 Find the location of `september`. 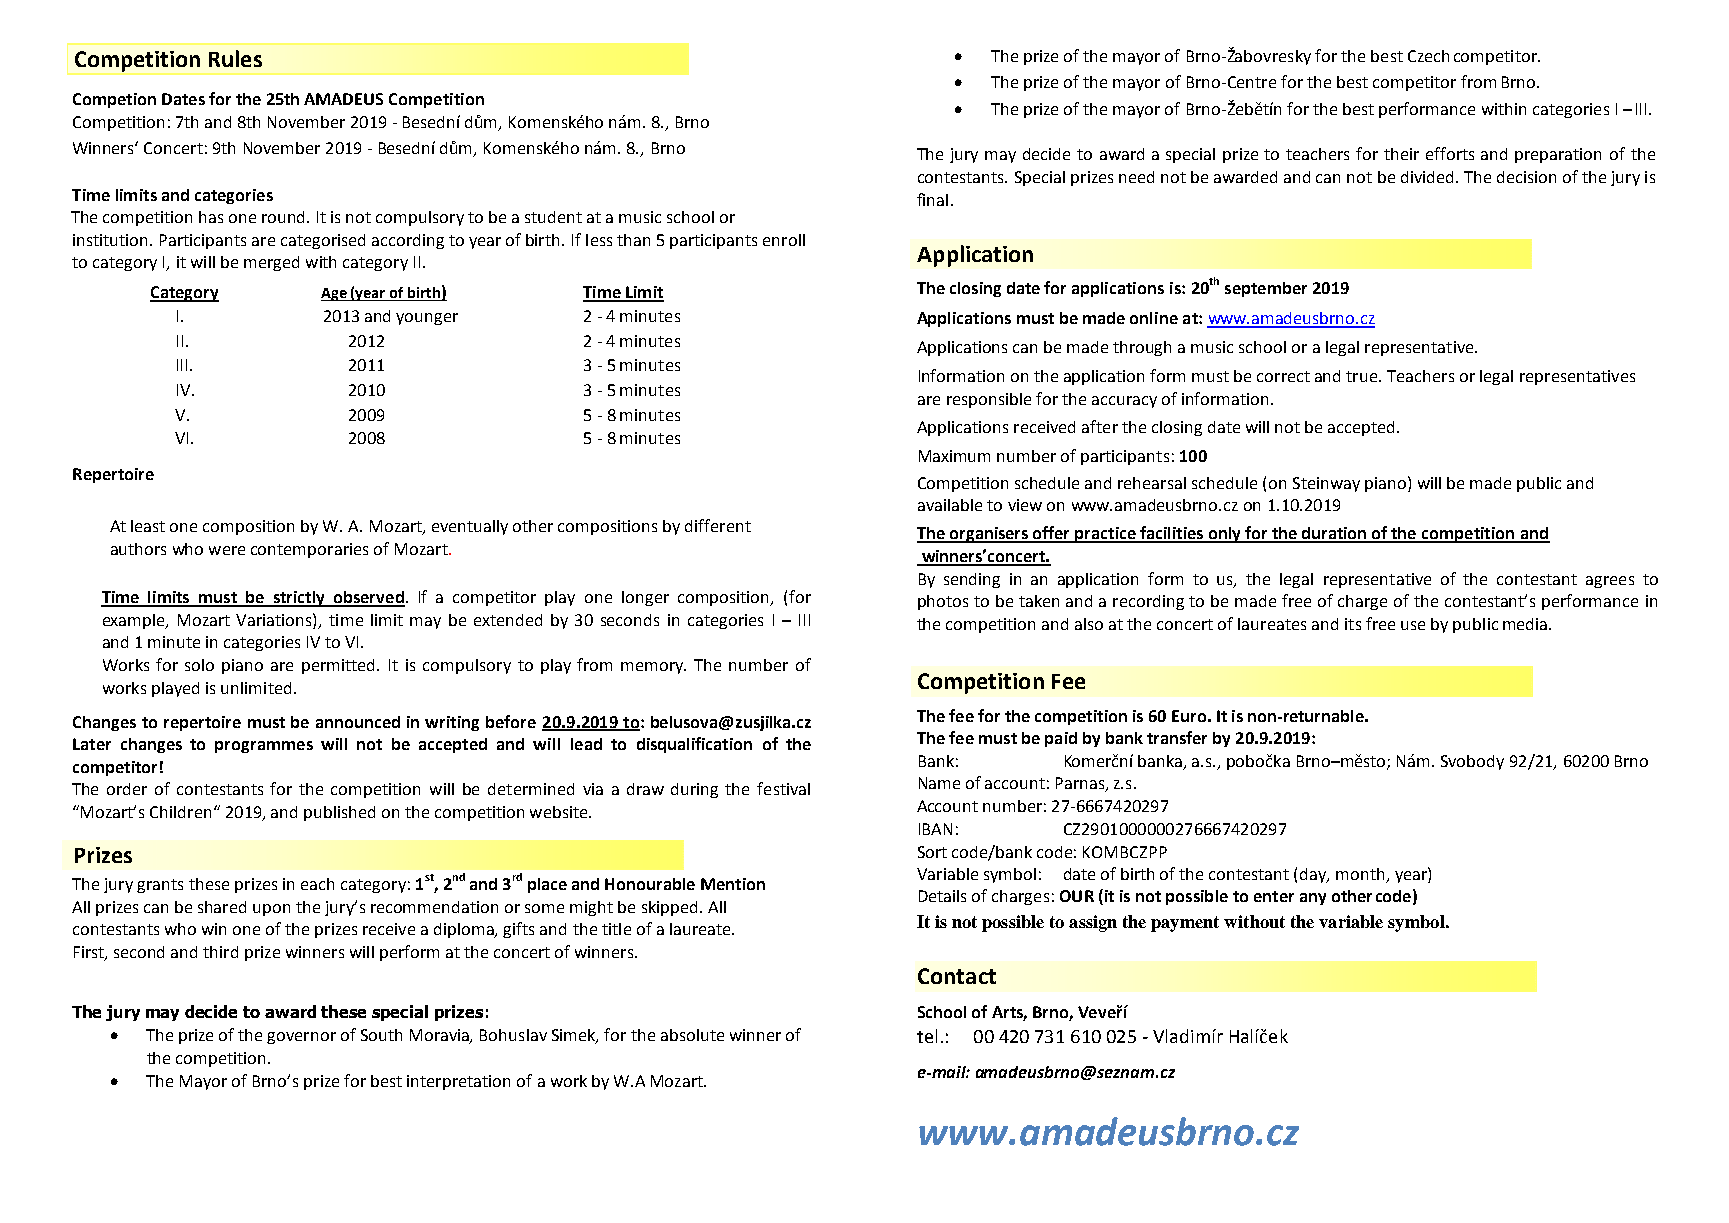

september is located at coordinates (1266, 289).
